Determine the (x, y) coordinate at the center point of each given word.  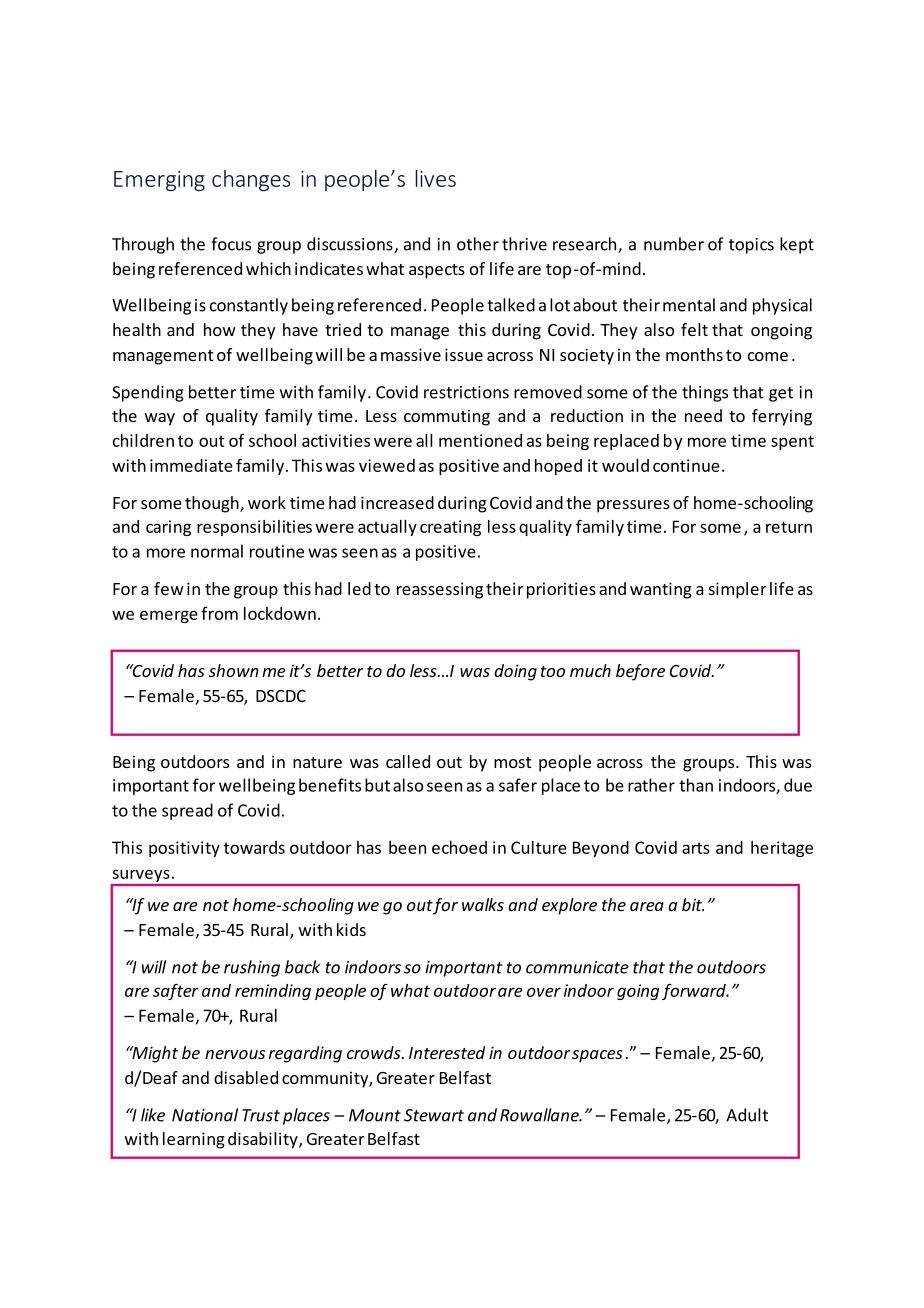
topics (751, 246)
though (213, 504)
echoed (459, 847)
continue (686, 465)
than (696, 785)
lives (435, 178)
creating (450, 528)
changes (251, 180)
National (205, 1115)
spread (187, 811)
